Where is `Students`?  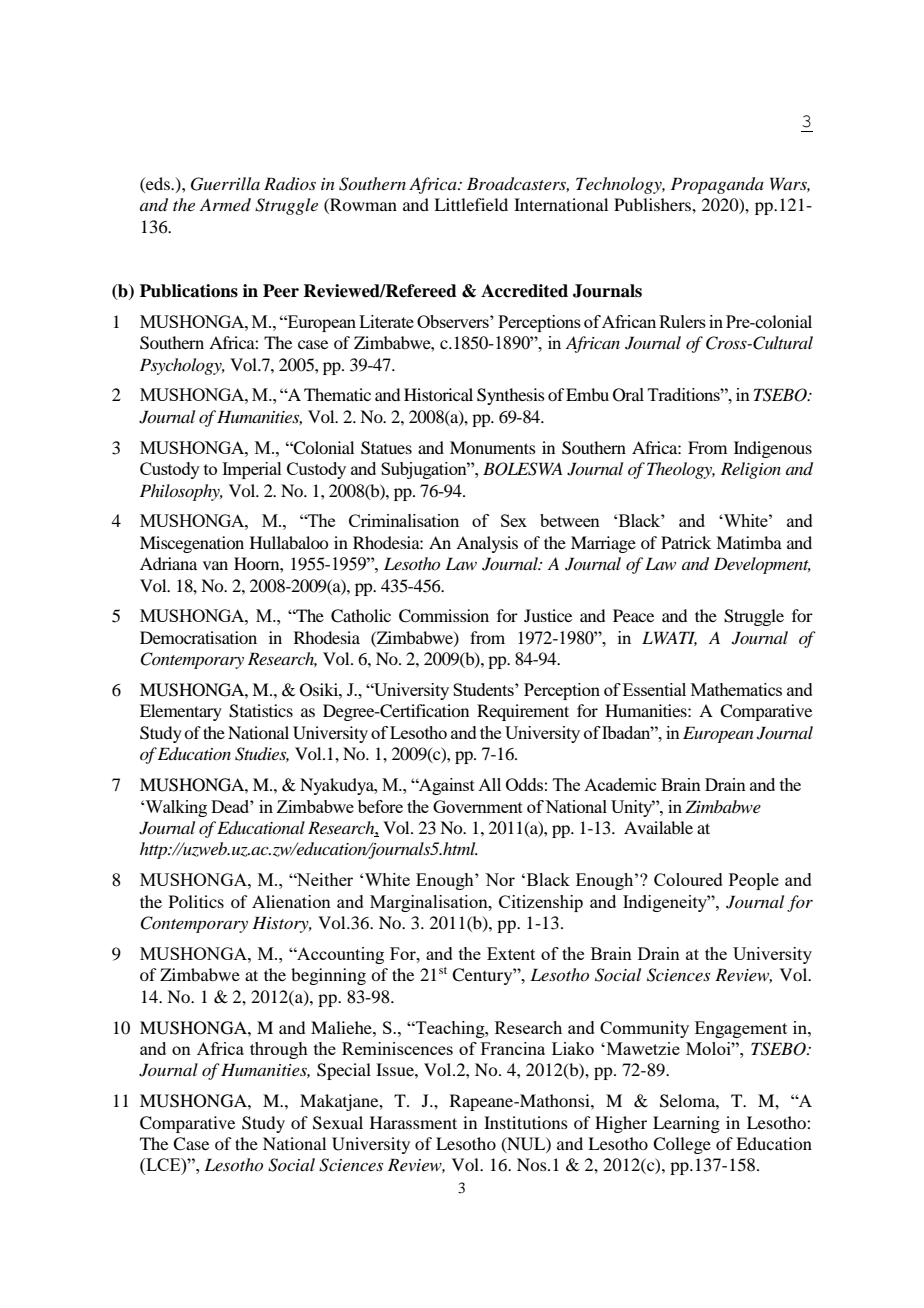 Students is located at coordinates (484, 689).
